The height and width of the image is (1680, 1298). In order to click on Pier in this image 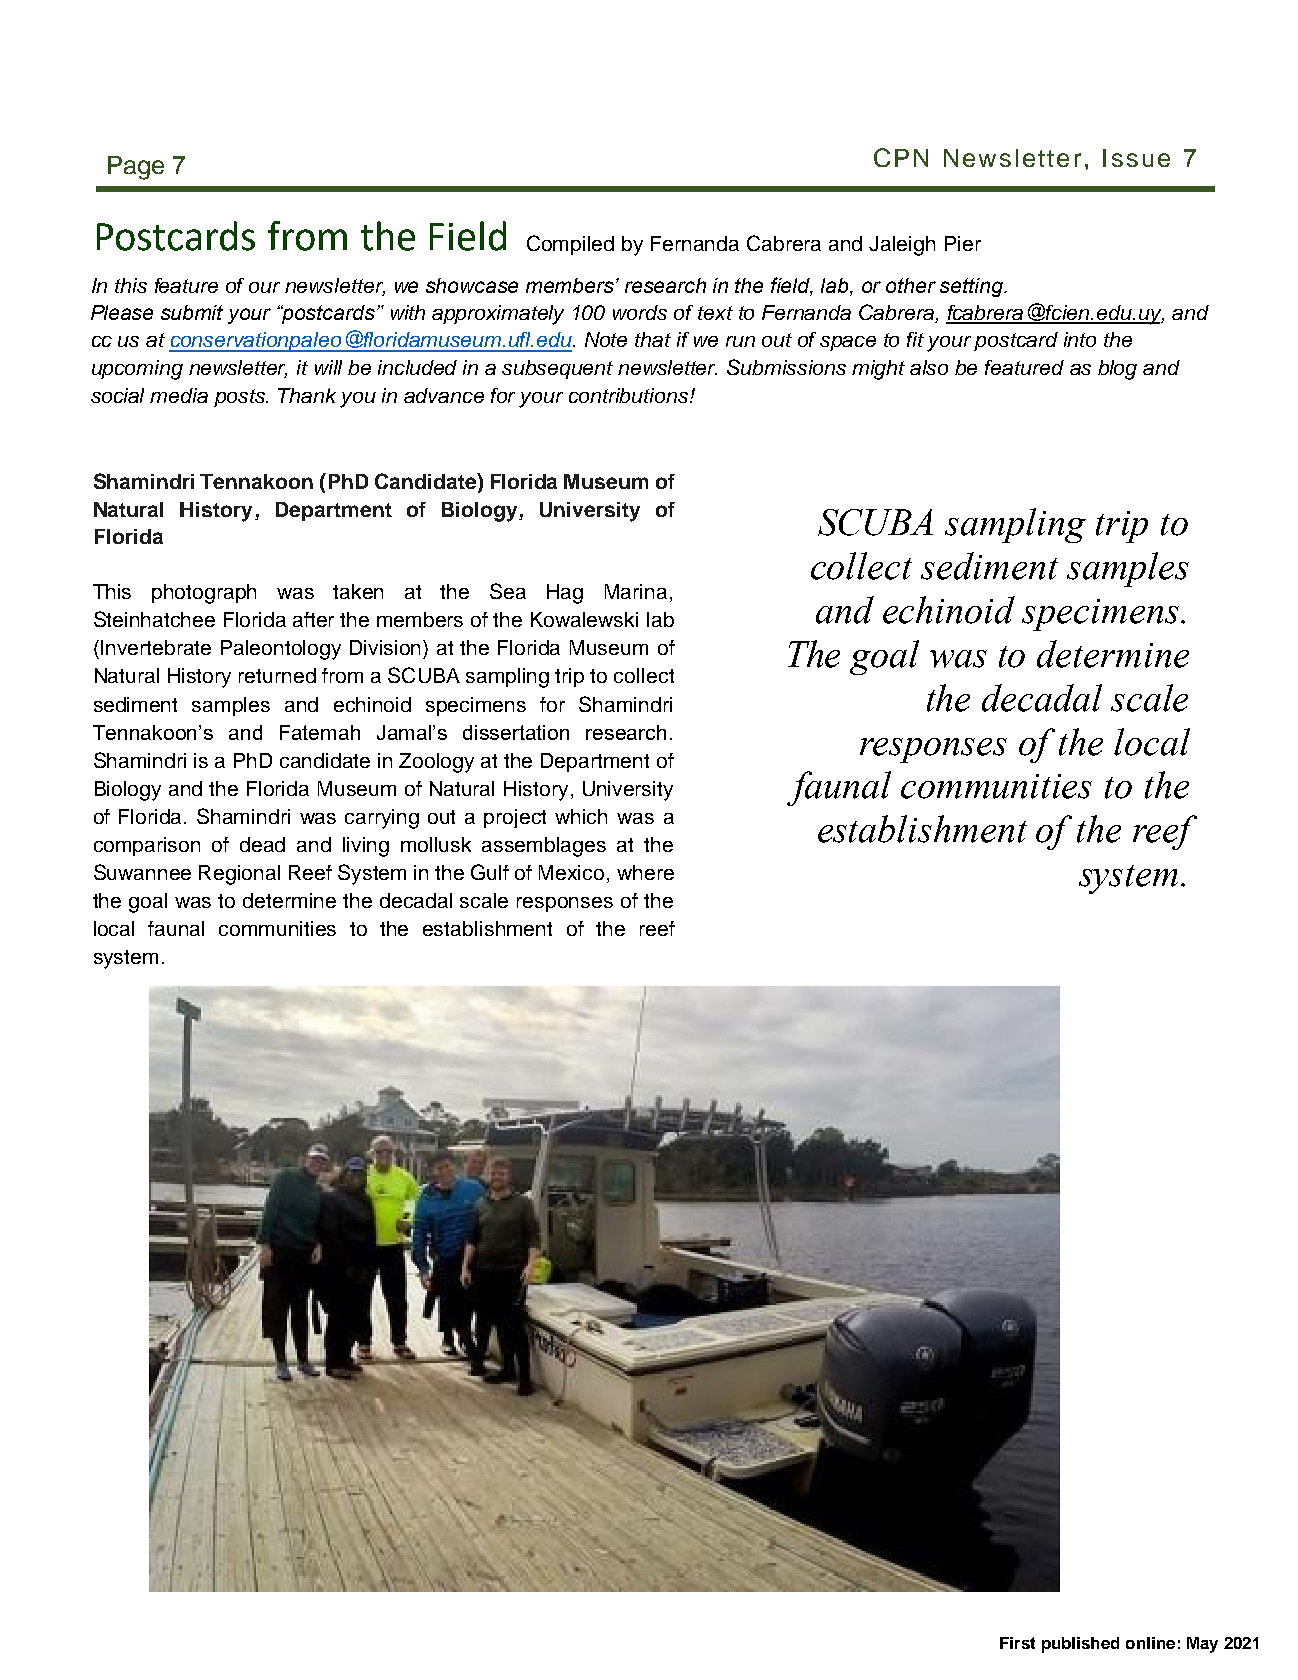, I will do `click(963, 243)`.
